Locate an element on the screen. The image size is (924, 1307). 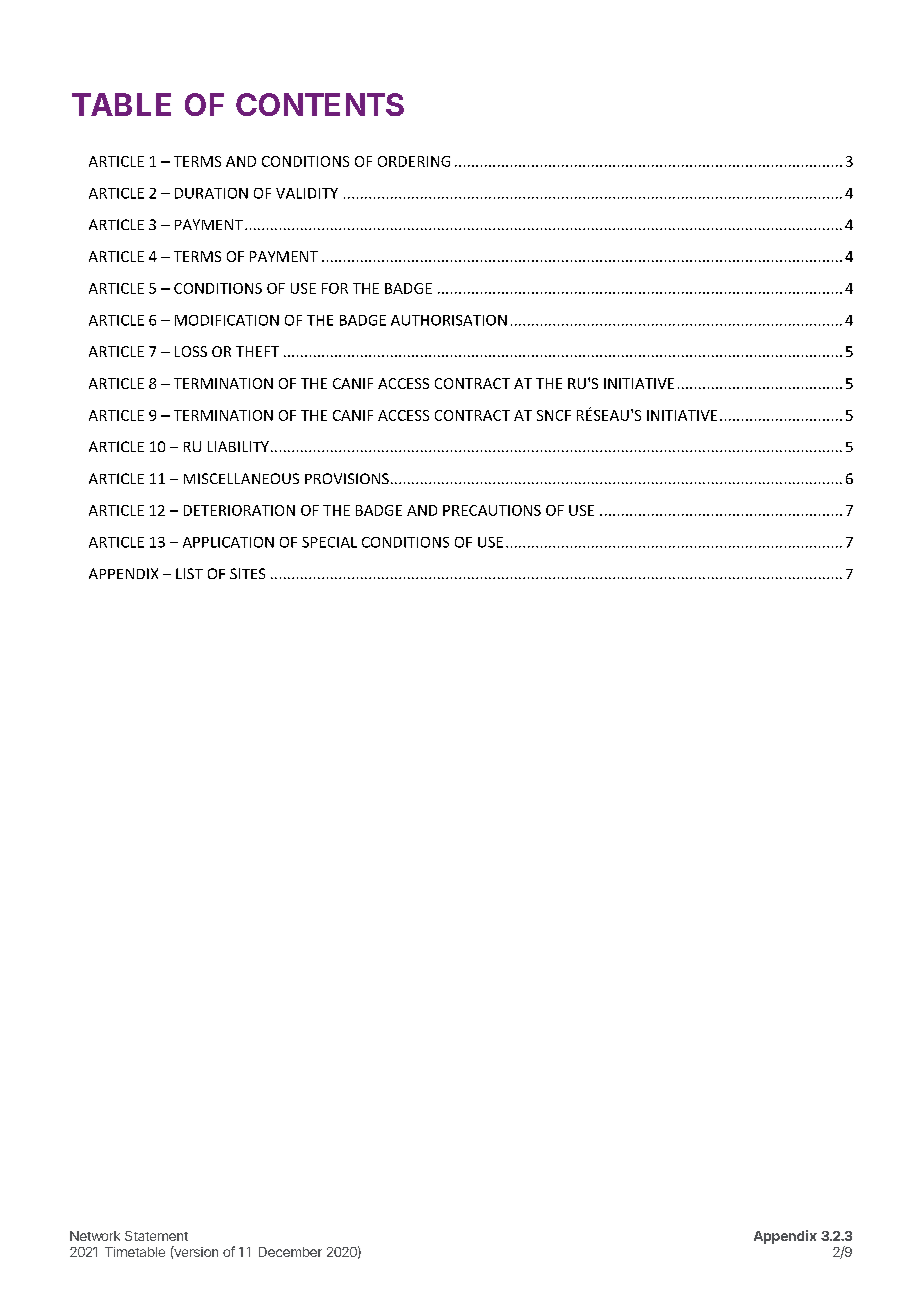
Statement is located at coordinates (156, 1236).
